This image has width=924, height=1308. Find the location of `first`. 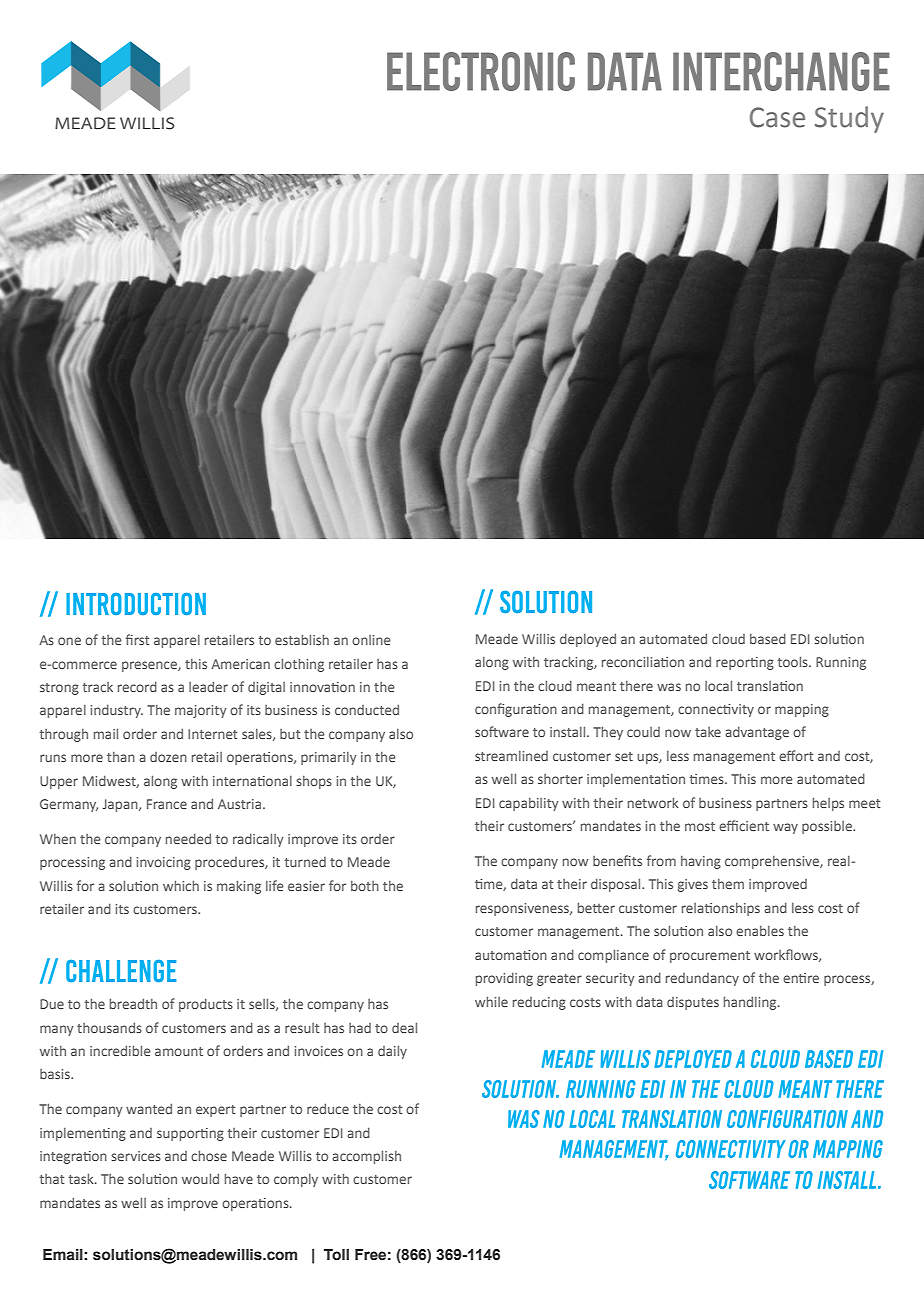

first is located at coordinates (137, 639).
